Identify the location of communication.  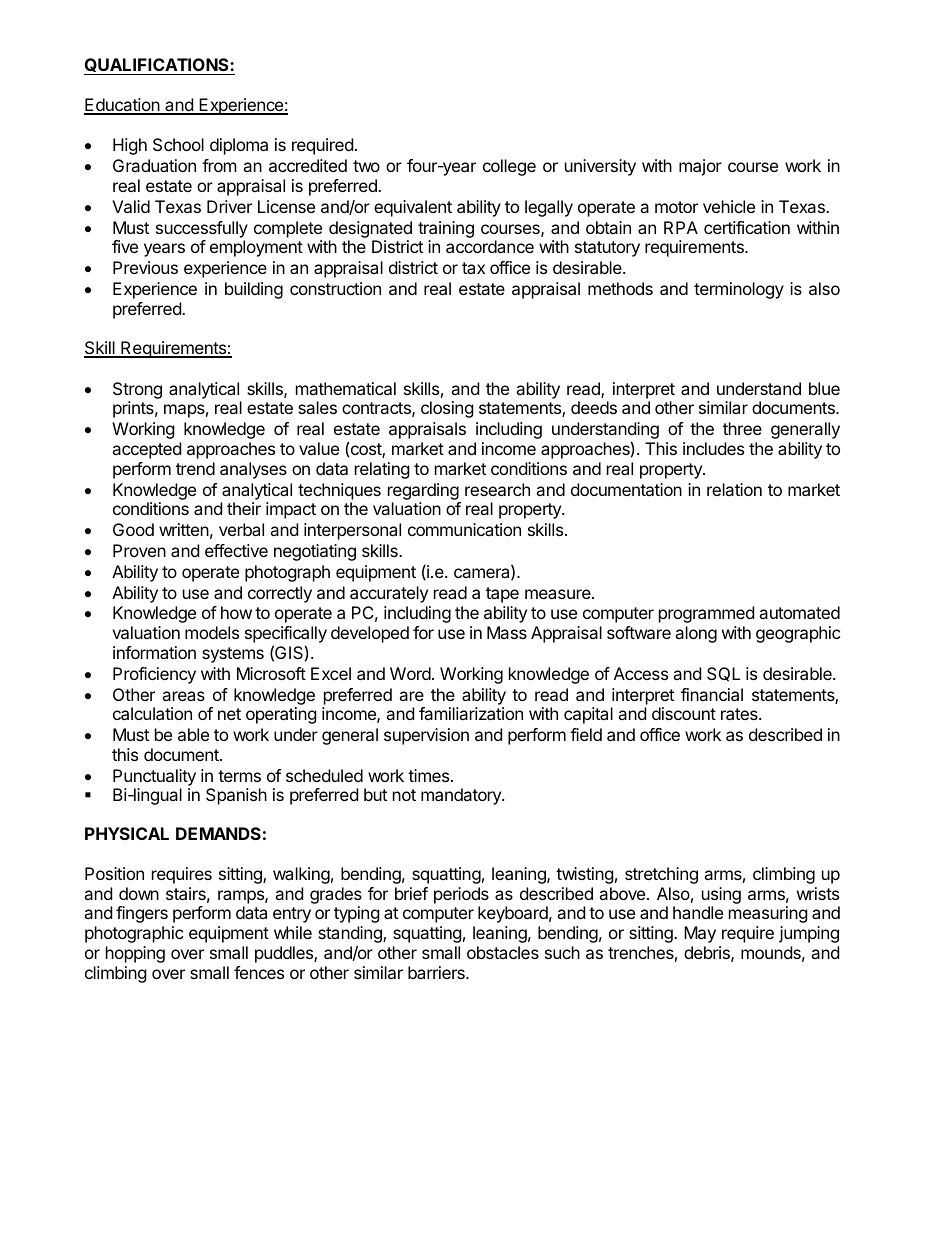
(464, 529).
